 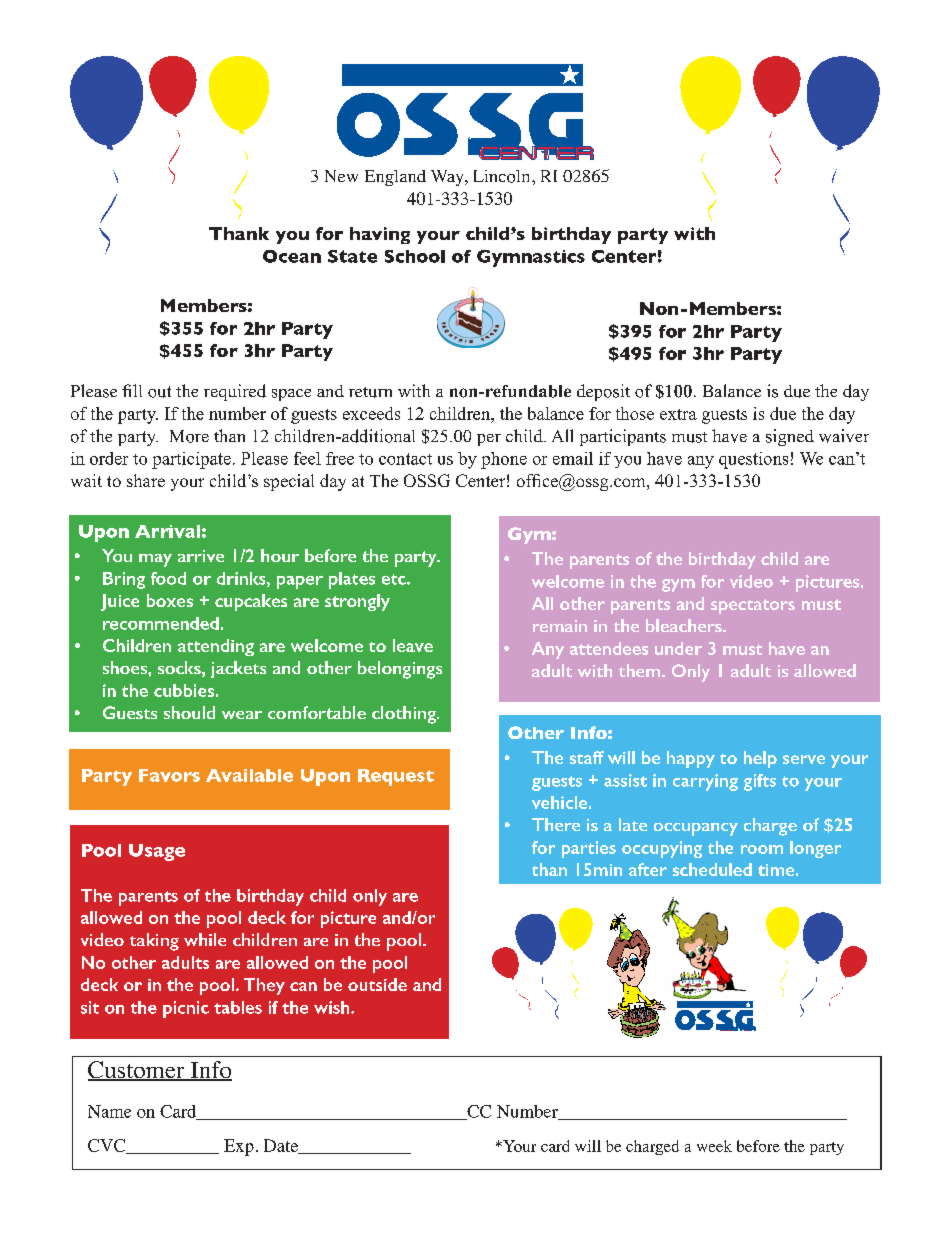 I want to click on Name, so click(x=109, y=1111).
